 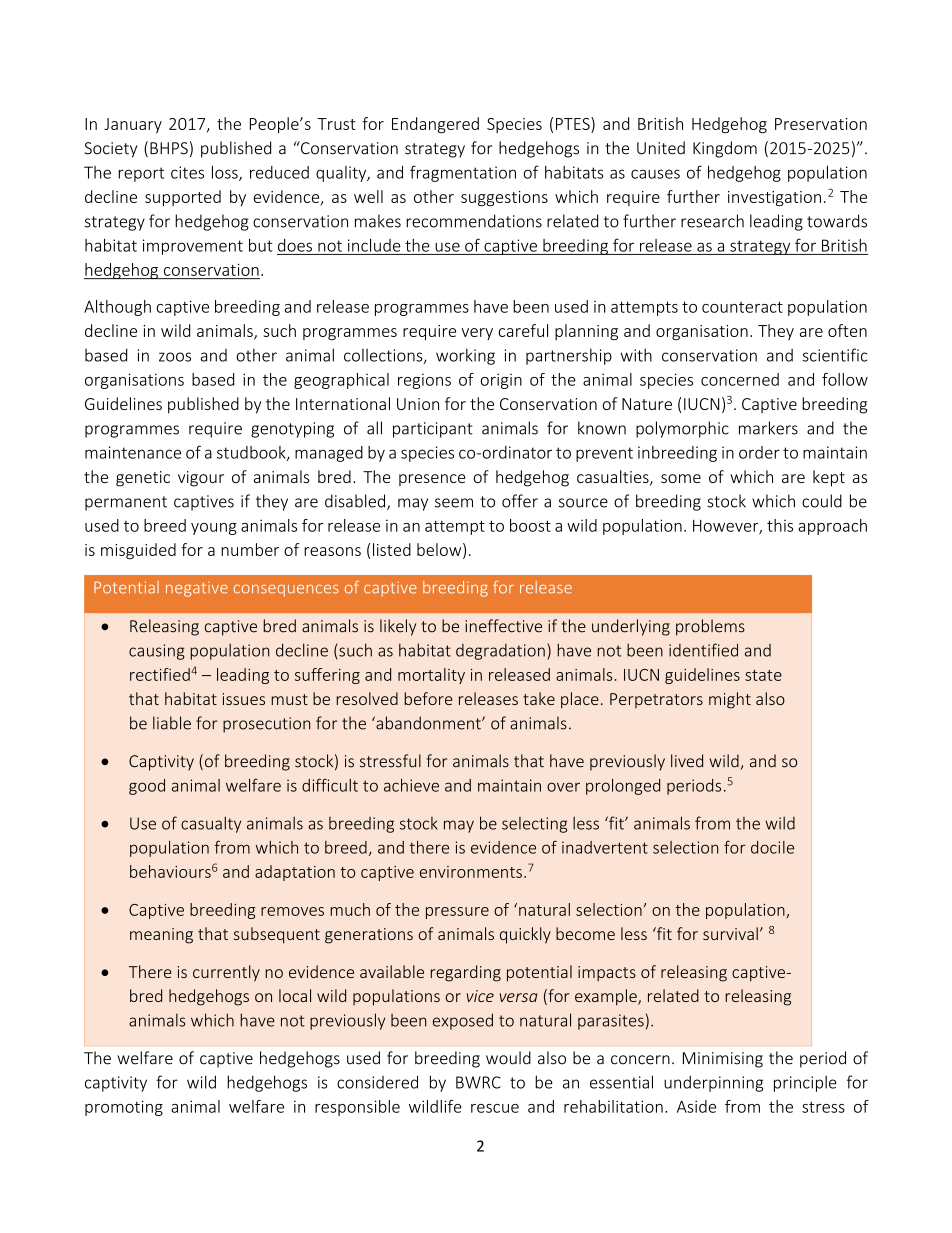 I want to click on cites, so click(x=187, y=172).
